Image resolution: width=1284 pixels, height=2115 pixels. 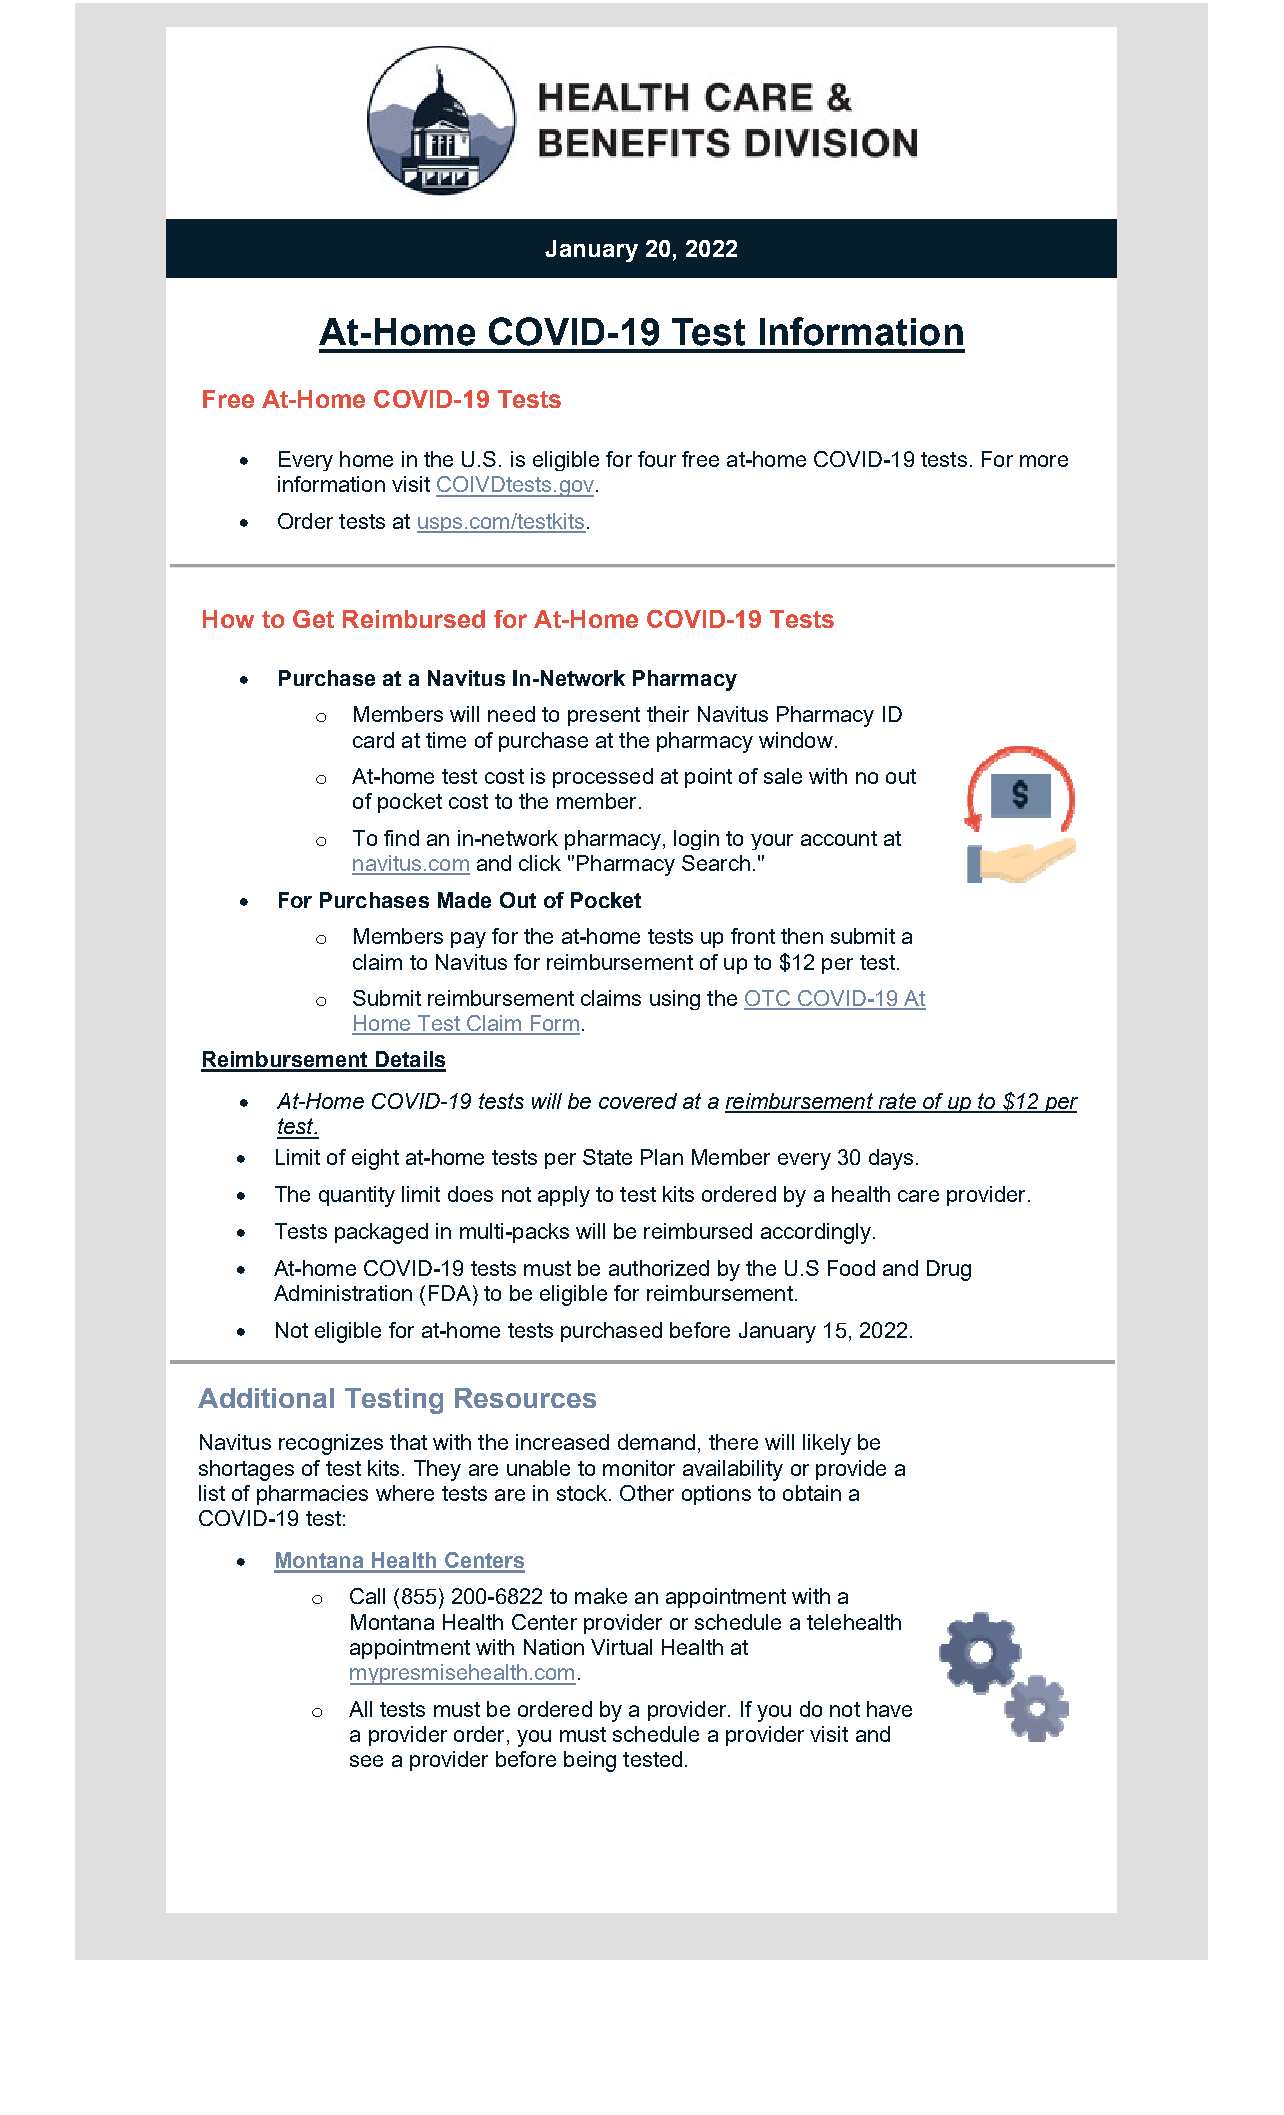 I want to click on Administration, so click(x=343, y=1293).
